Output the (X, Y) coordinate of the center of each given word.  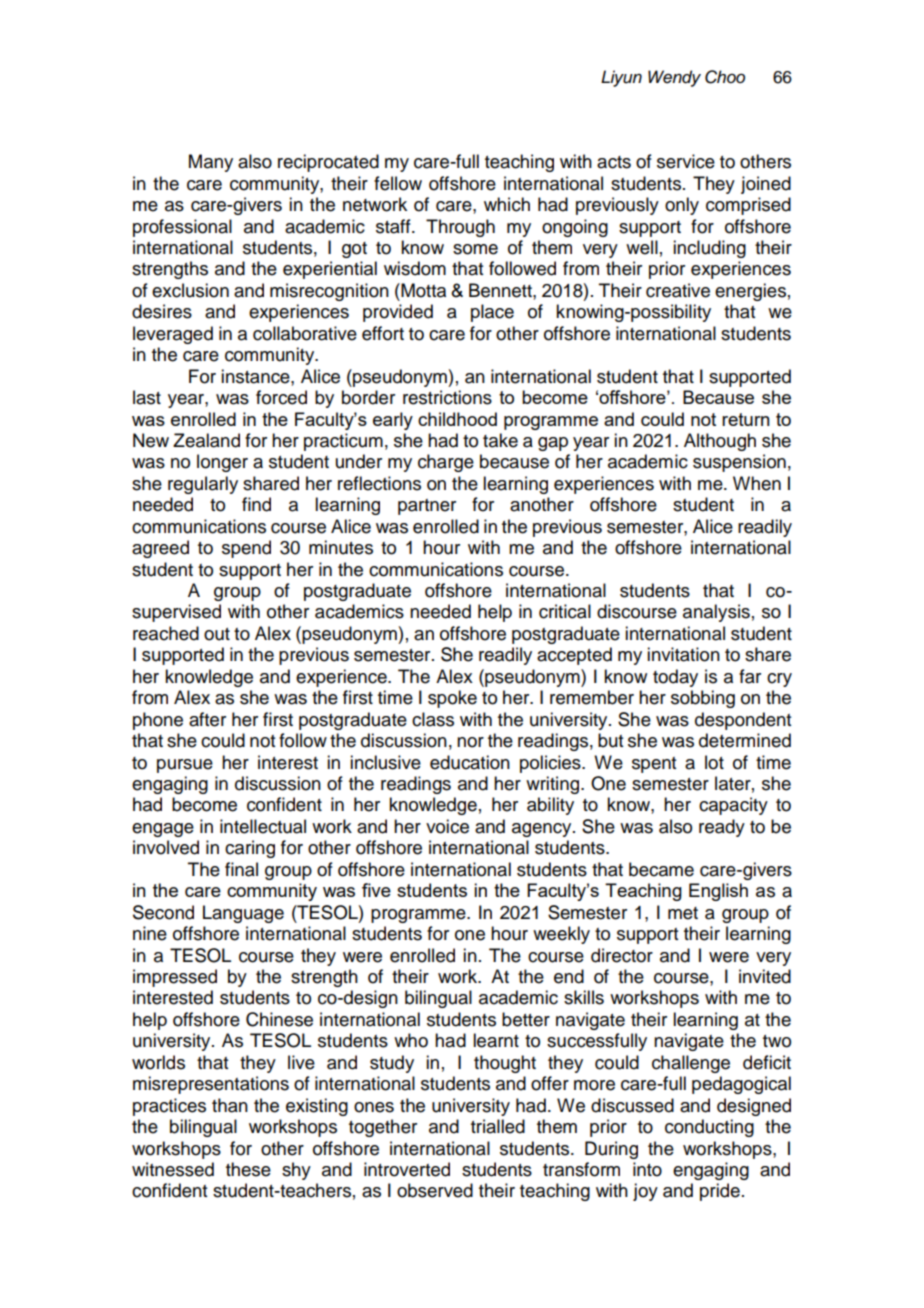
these (248, 1169)
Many (211, 163)
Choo (725, 77)
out (217, 634)
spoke (452, 699)
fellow (398, 183)
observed (435, 1190)
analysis (716, 613)
